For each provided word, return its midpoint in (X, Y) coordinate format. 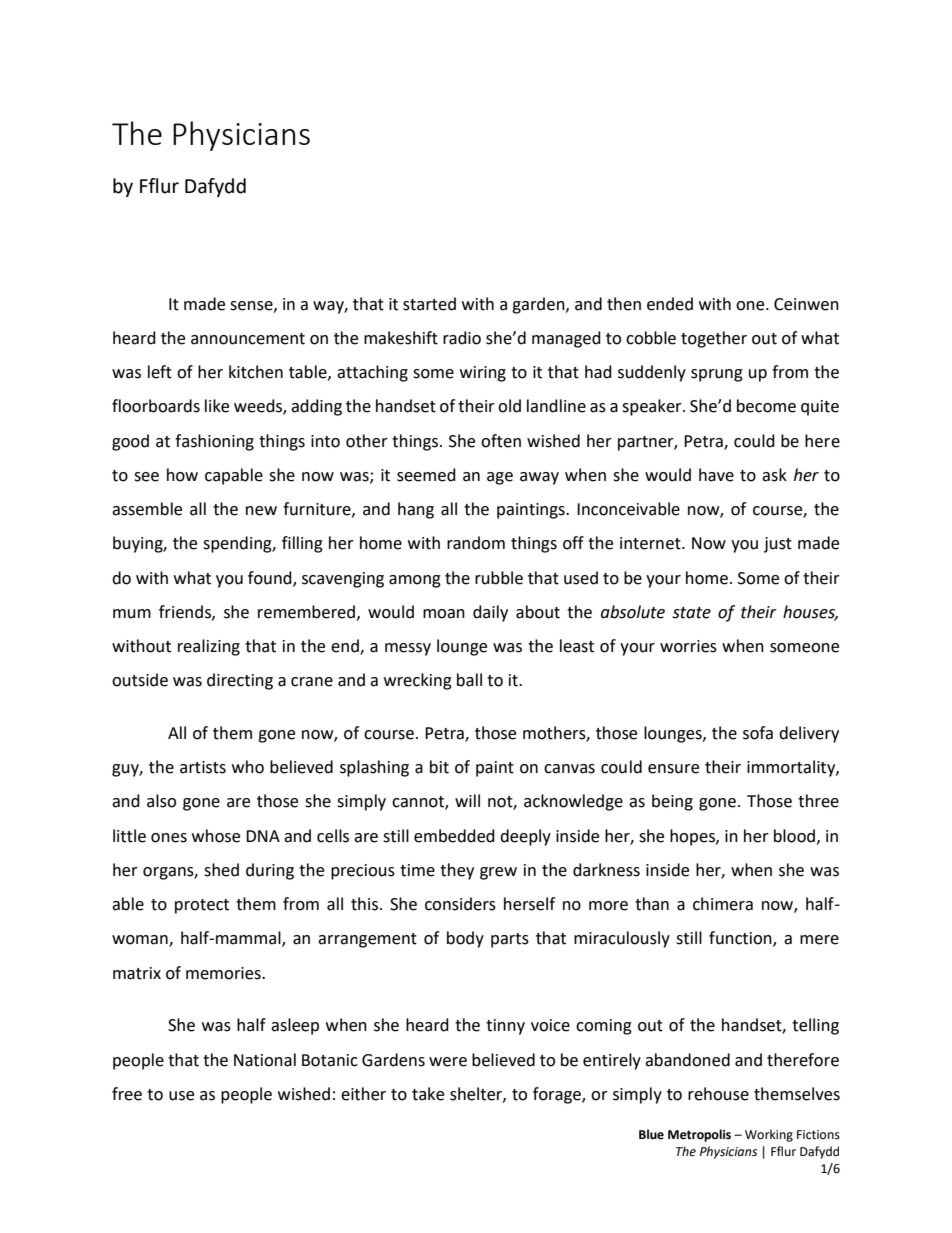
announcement (248, 339)
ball (469, 680)
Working (769, 1135)
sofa (758, 733)
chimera (723, 904)
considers (460, 904)
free (127, 1094)
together (714, 339)
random (476, 543)
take (428, 1094)
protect (202, 906)
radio (462, 338)
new (261, 511)
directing (240, 681)
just (778, 545)
